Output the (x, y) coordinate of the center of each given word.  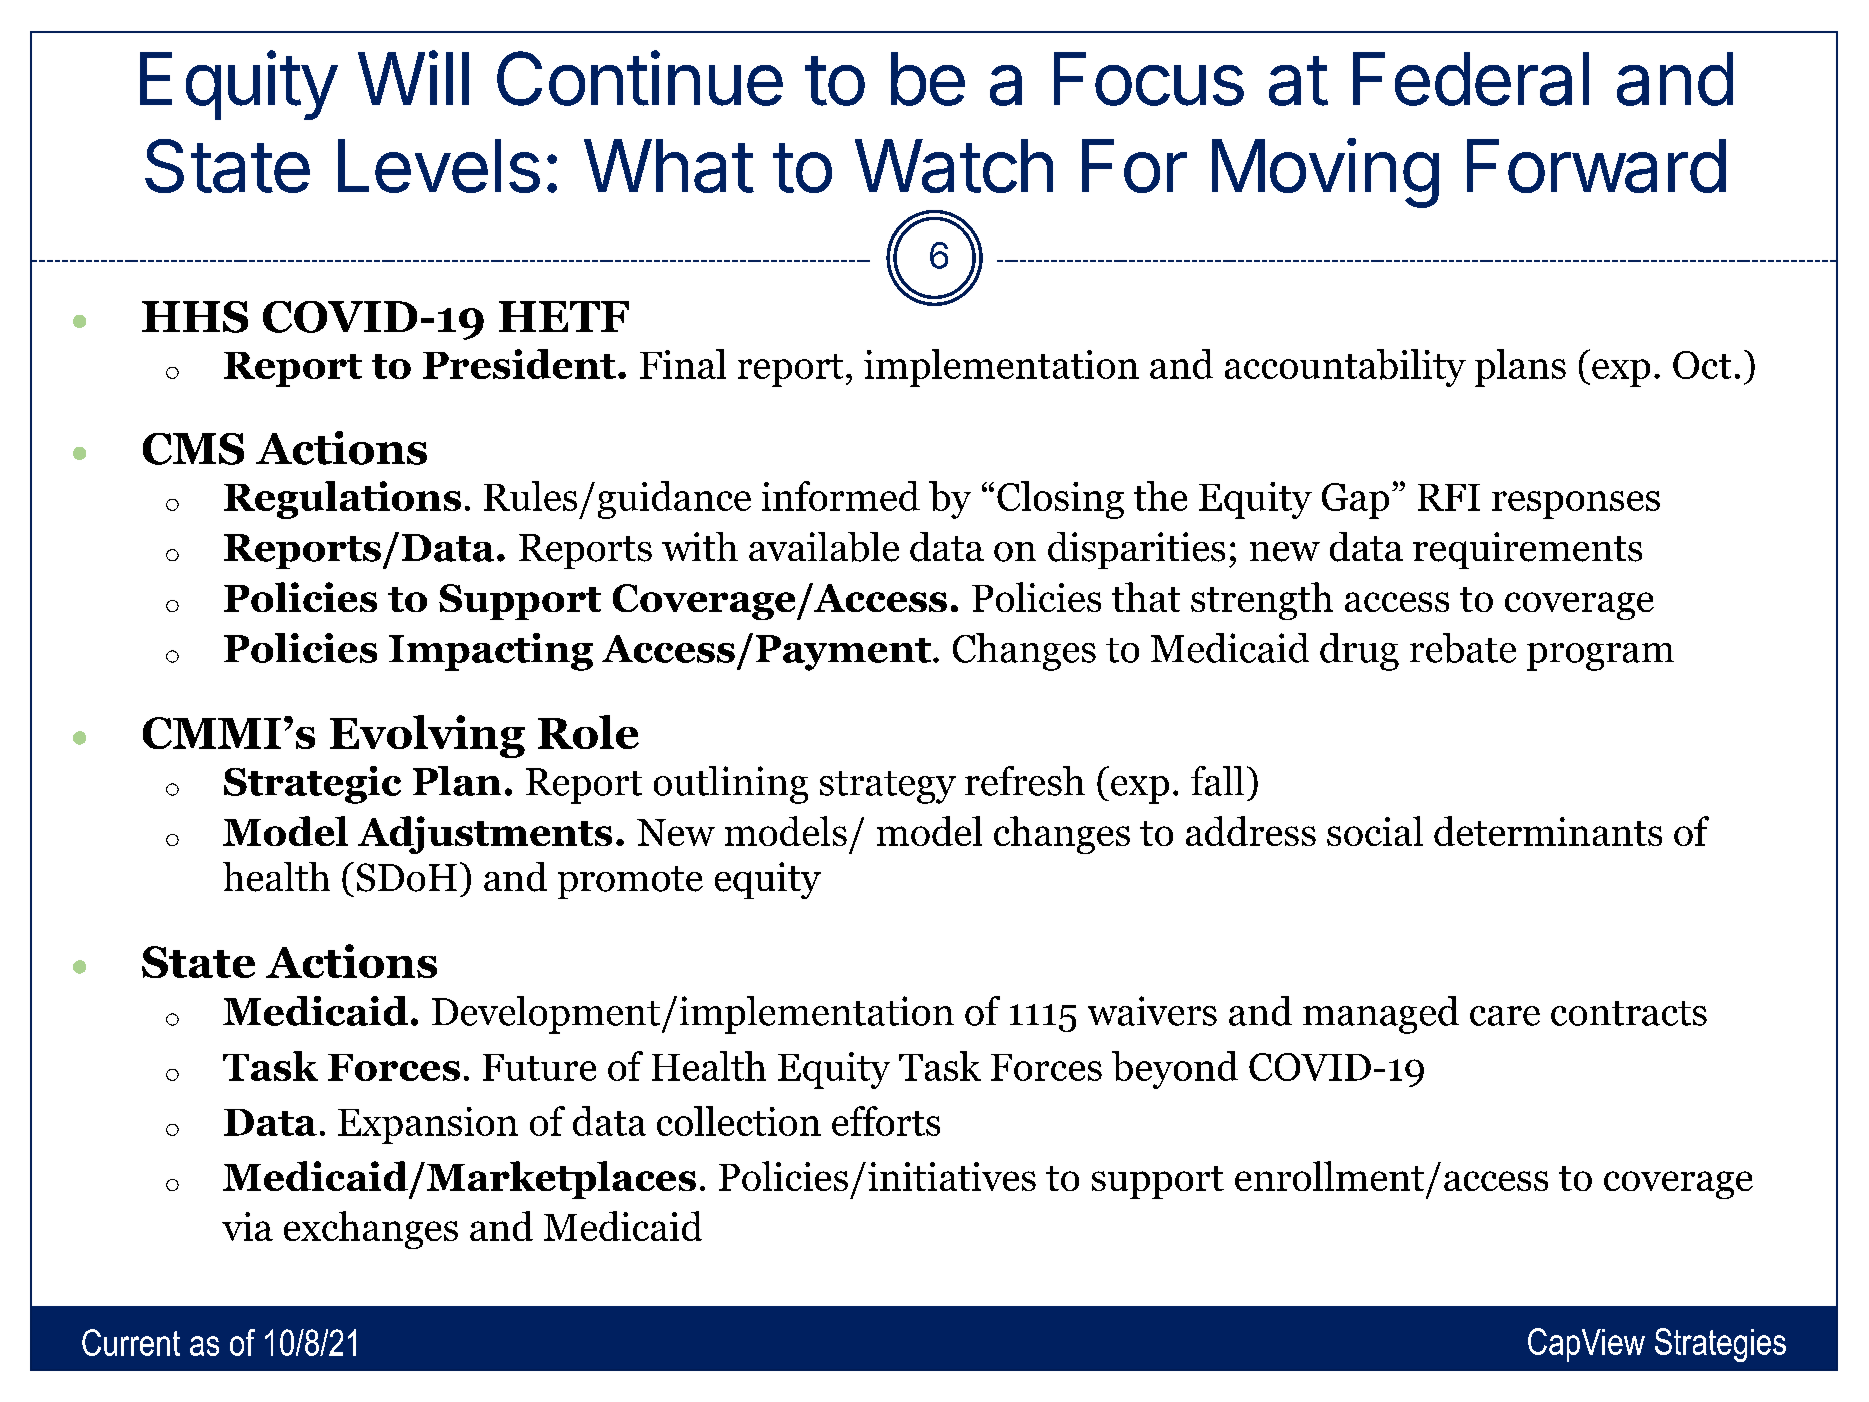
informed (841, 496)
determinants (1548, 831)
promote (630, 882)
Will (413, 77)
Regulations (342, 500)
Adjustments (485, 835)
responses (1576, 505)
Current (131, 1342)
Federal (1471, 79)
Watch (954, 166)
